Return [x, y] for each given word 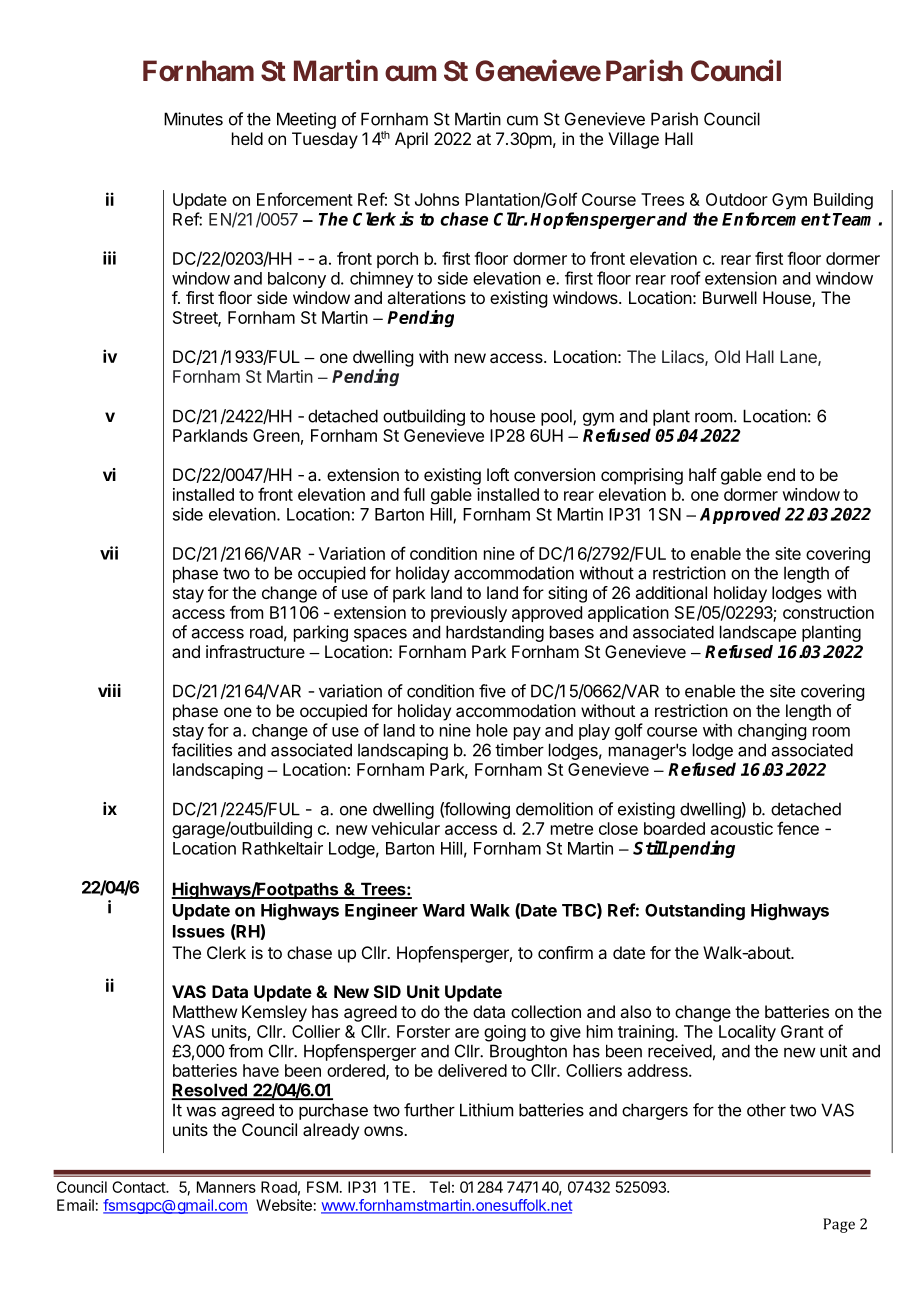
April [411, 140]
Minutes [193, 119]
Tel [439, 1187]
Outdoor [737, 199]
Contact [139, 1187]
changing [772, 731]
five [492, 691]
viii [109, 690]
